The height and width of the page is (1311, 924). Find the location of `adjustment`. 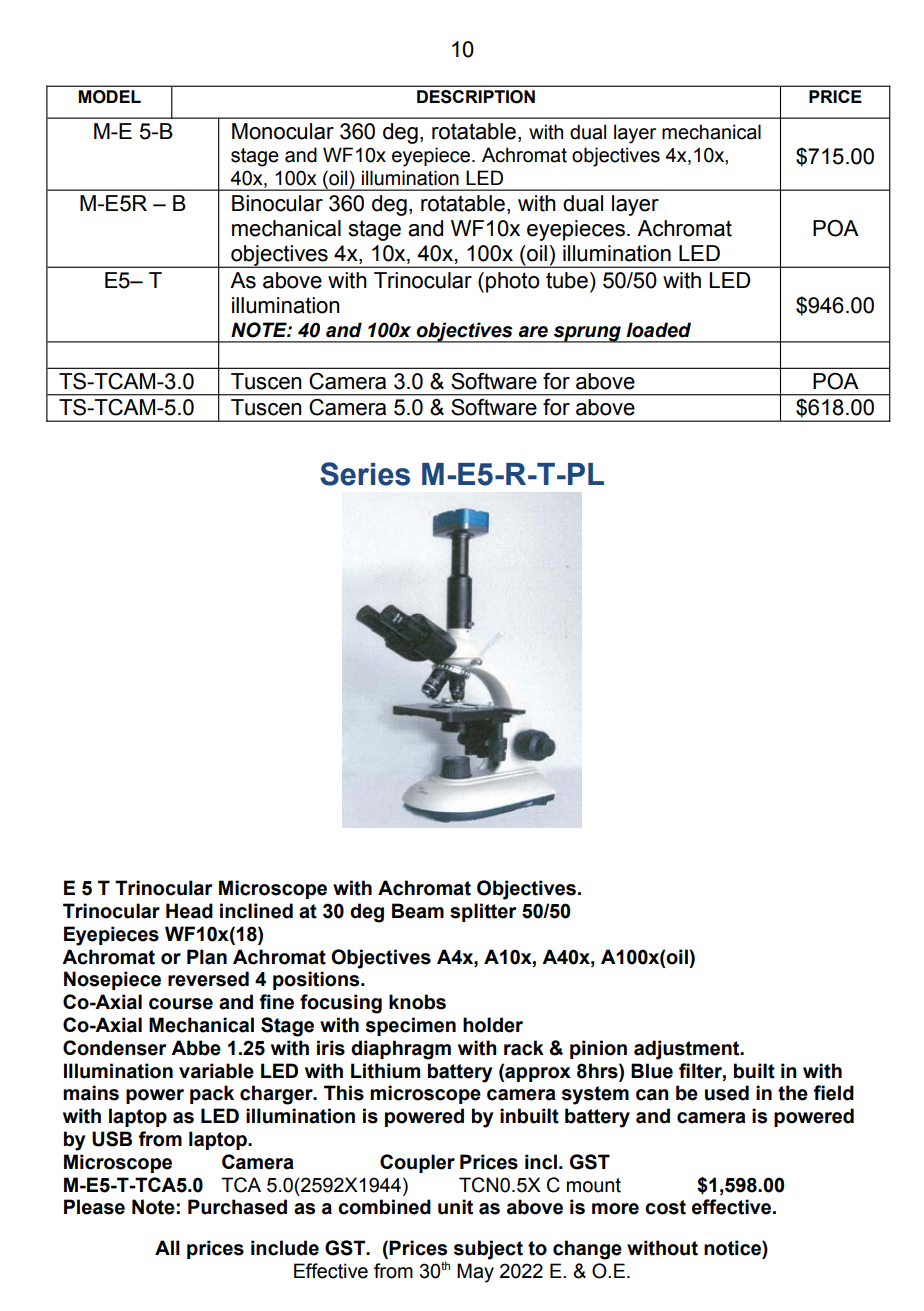

adjustment is located at coordinates (688, 1050).
